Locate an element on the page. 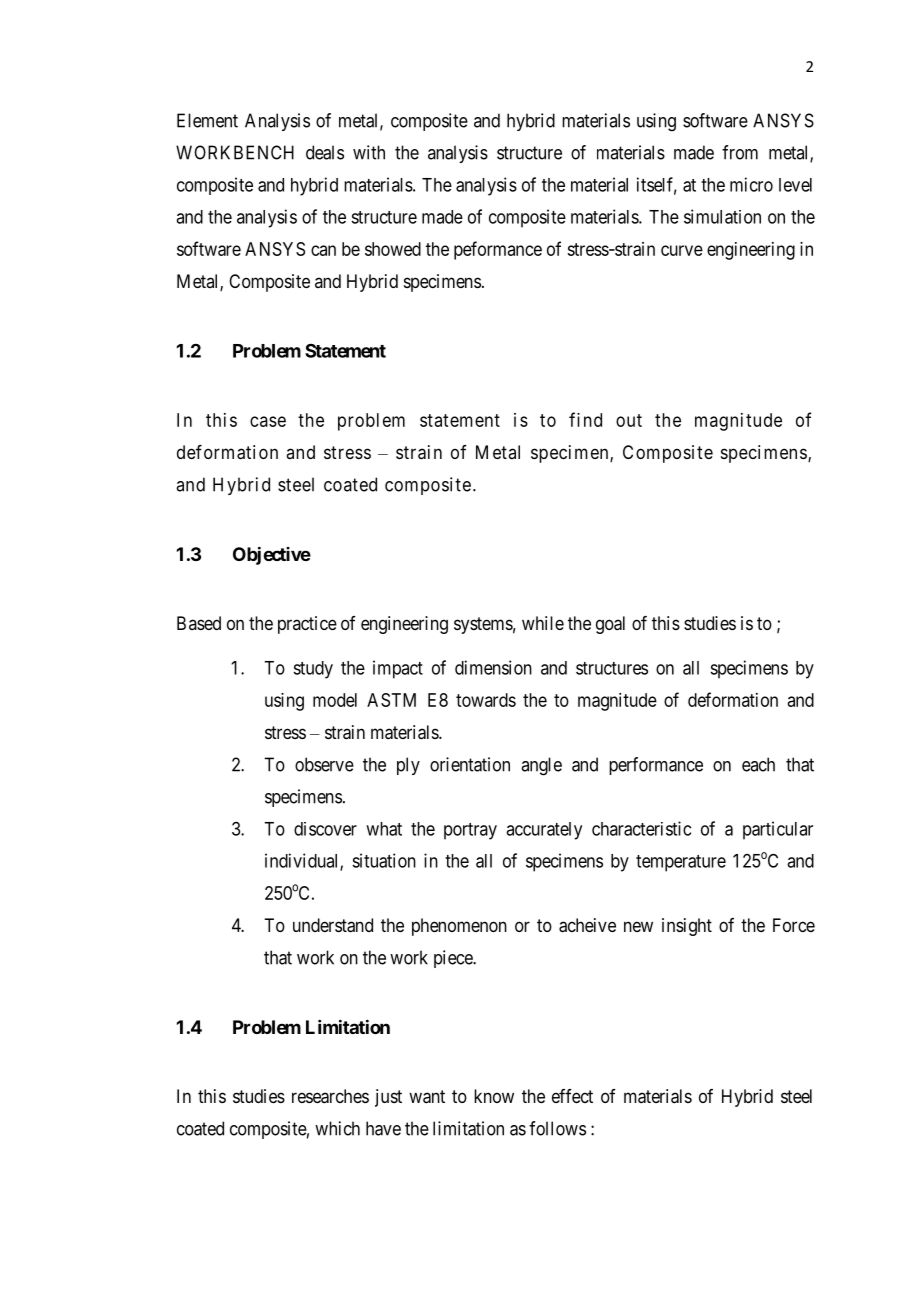  with is located at coordinates (369, 152).
